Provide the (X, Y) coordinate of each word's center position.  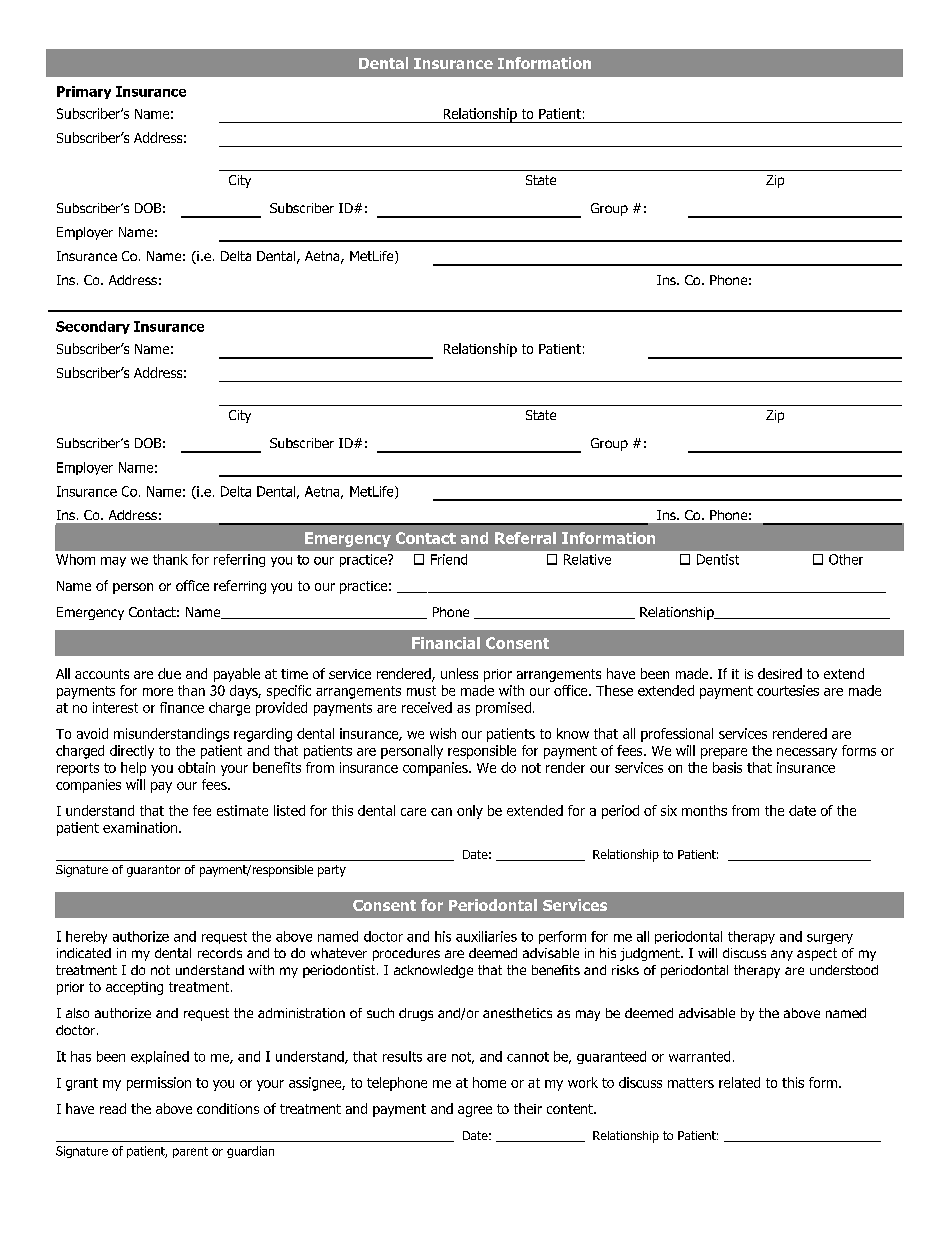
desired (780, 673)
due (169, 673)
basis (727, 767)
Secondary (93, 327)
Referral (525, 538)
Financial (446, 643)
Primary (84, 92)
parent (190, 1152)
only (470, 812)
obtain (196, 767)
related (739, 1082)
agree (475, 1111)
